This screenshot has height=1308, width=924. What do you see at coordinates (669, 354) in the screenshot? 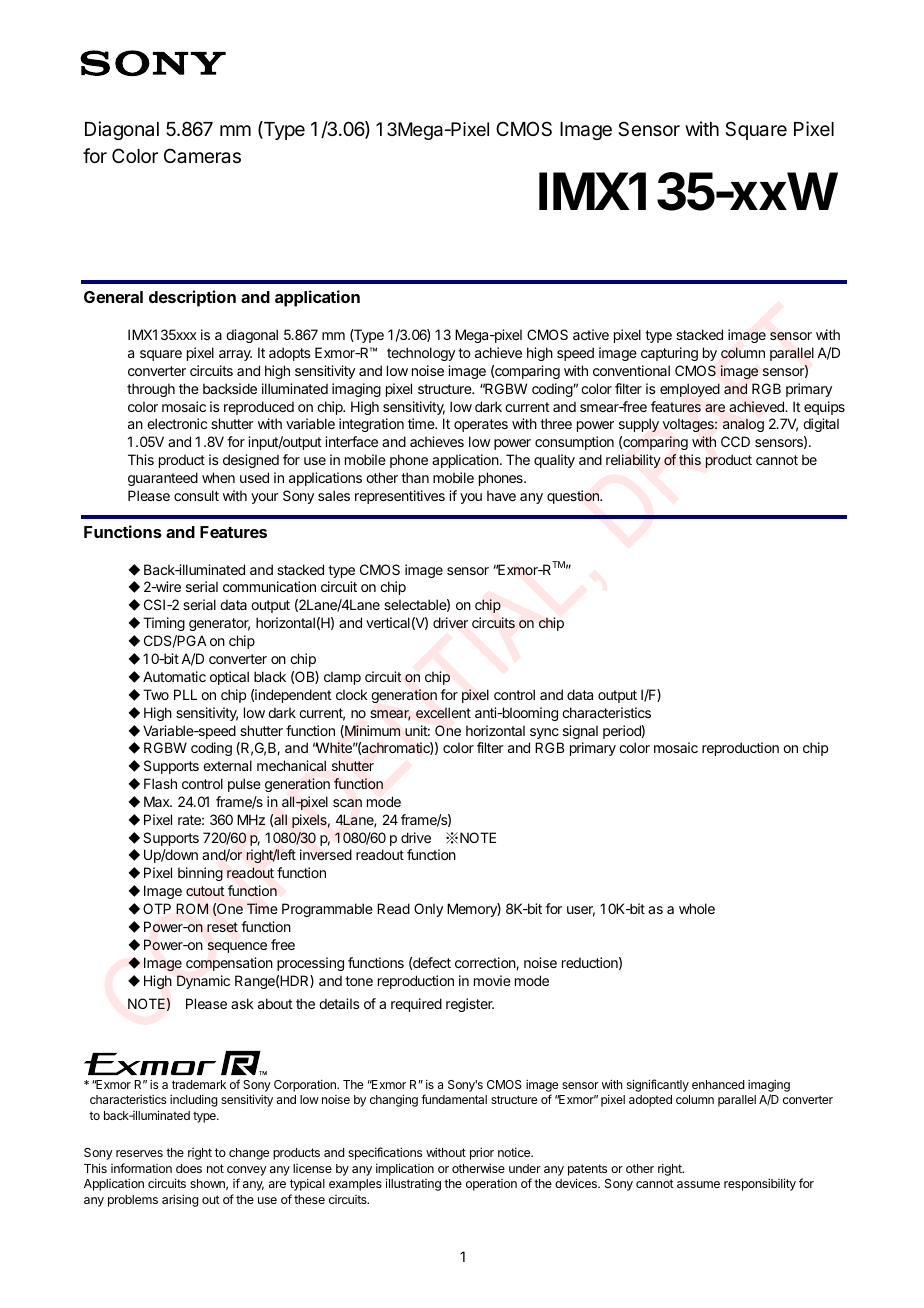
I see `capturing` at bounding box center [669, 354].
